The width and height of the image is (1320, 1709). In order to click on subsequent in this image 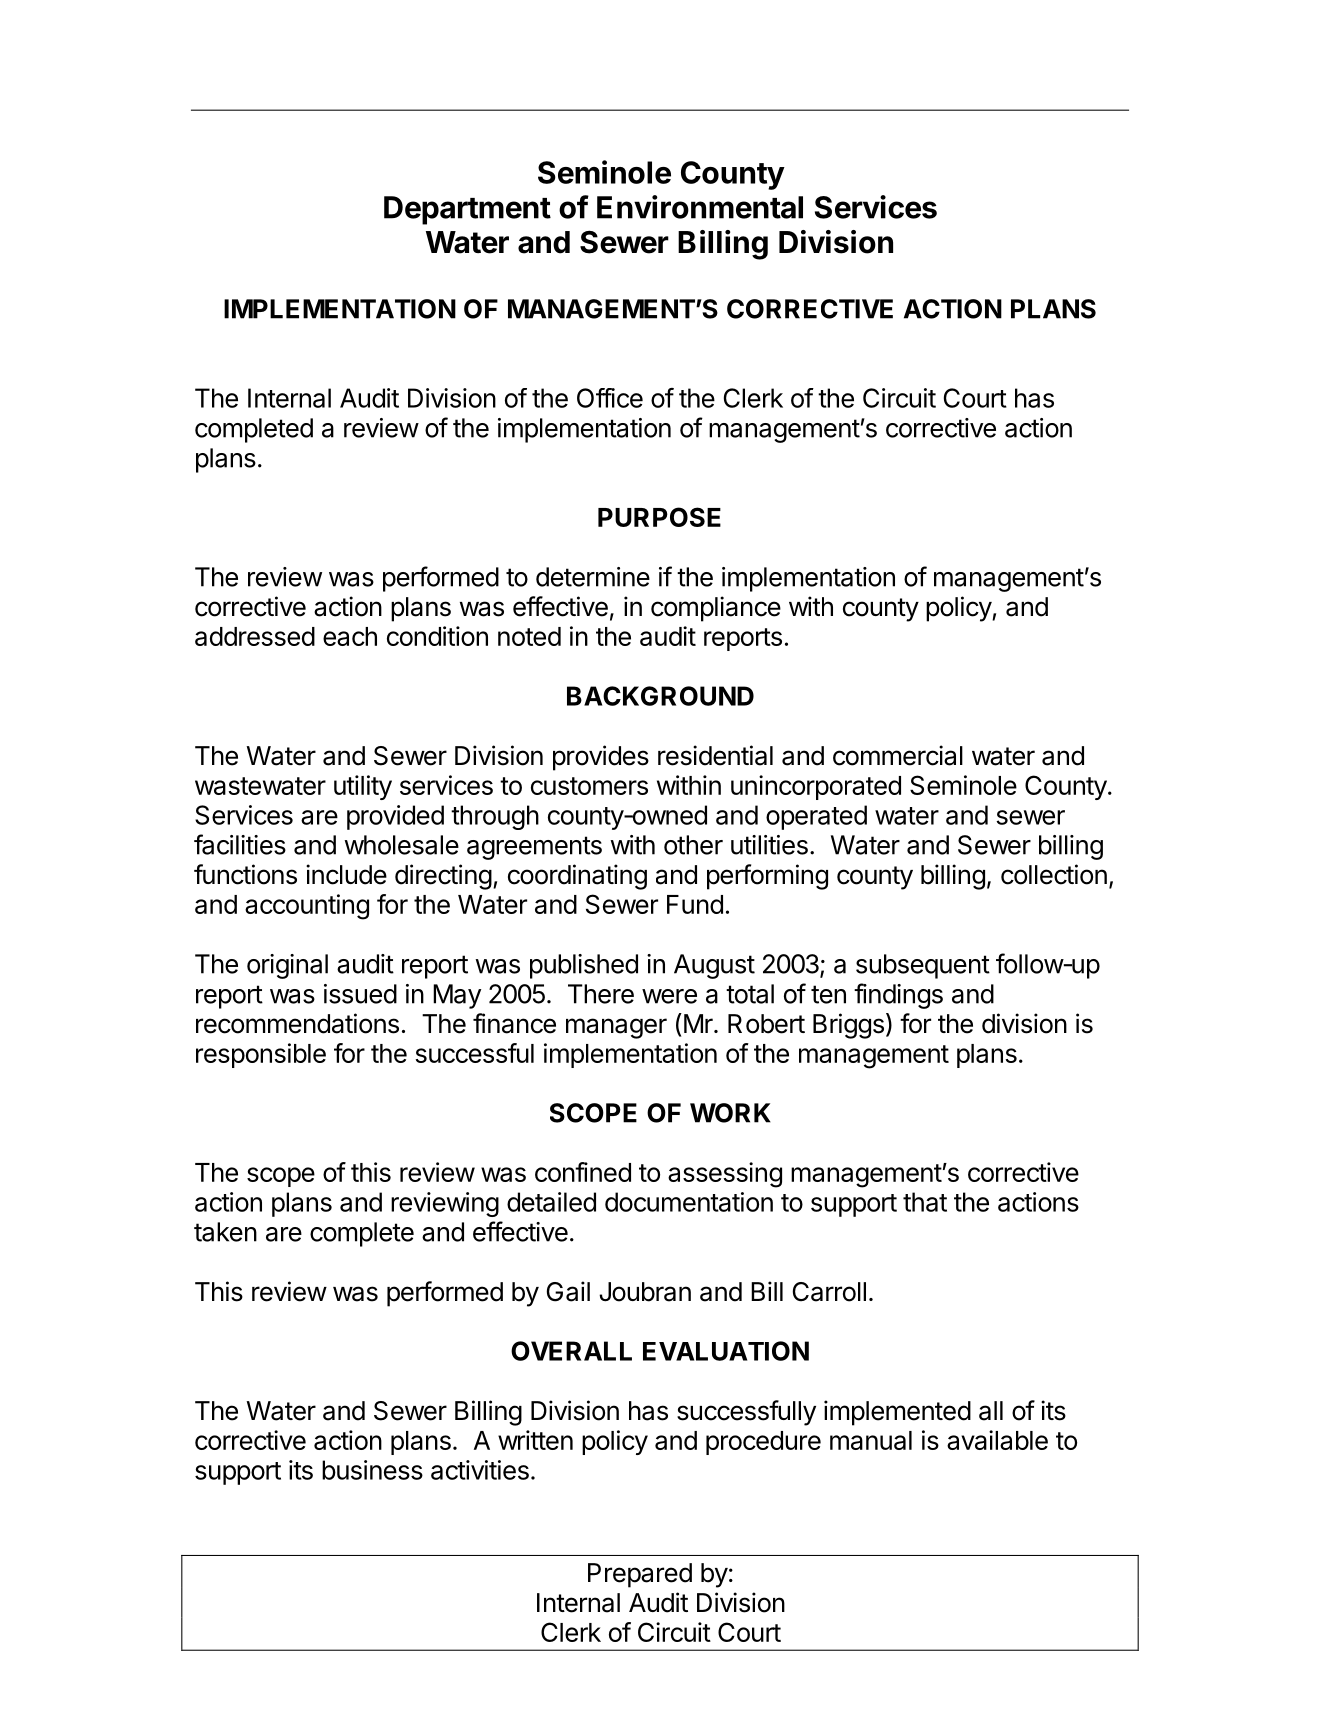, I will do `click(923, 966)`.
